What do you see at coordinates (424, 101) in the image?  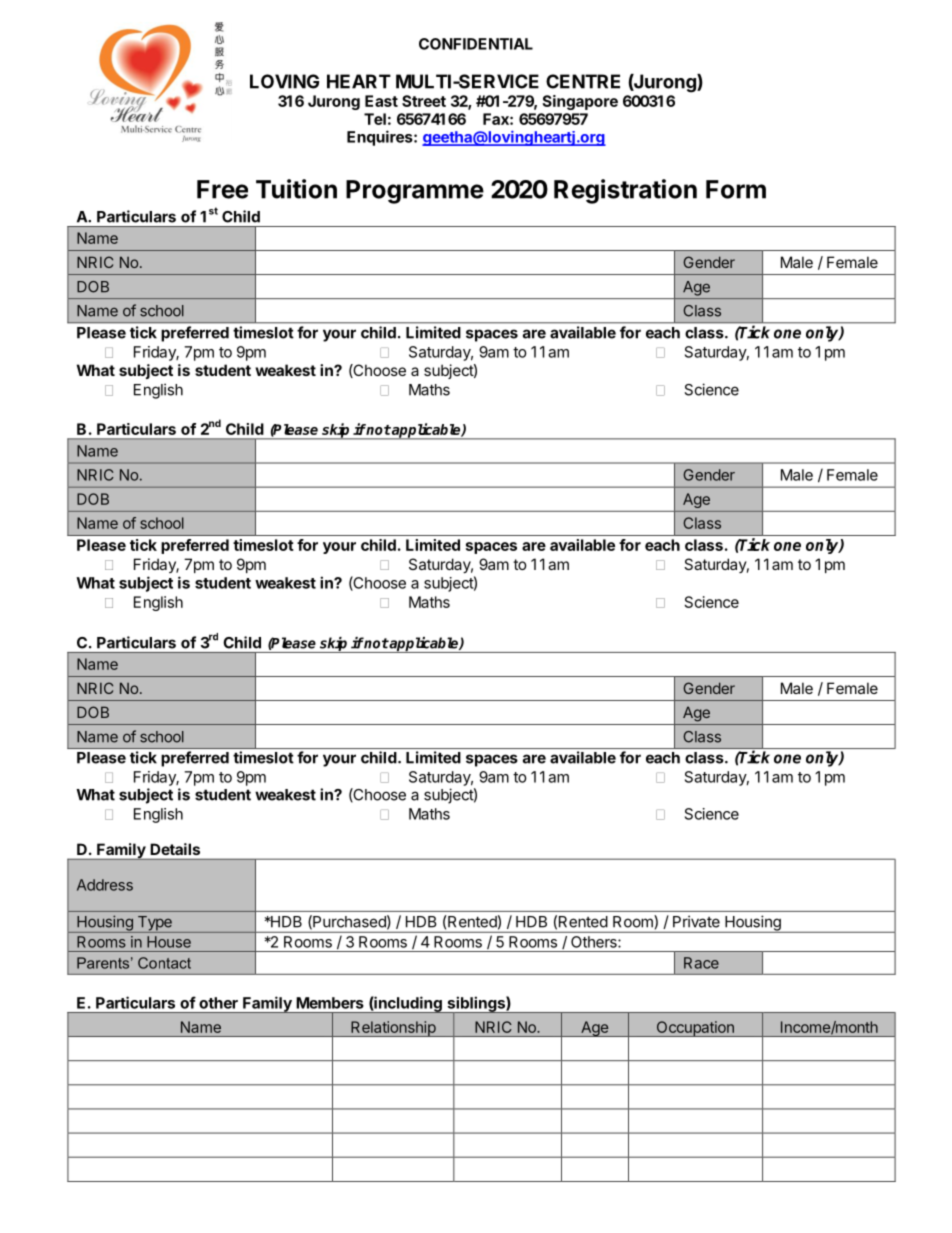 I see `Street` at bounding box center [424, 101].
